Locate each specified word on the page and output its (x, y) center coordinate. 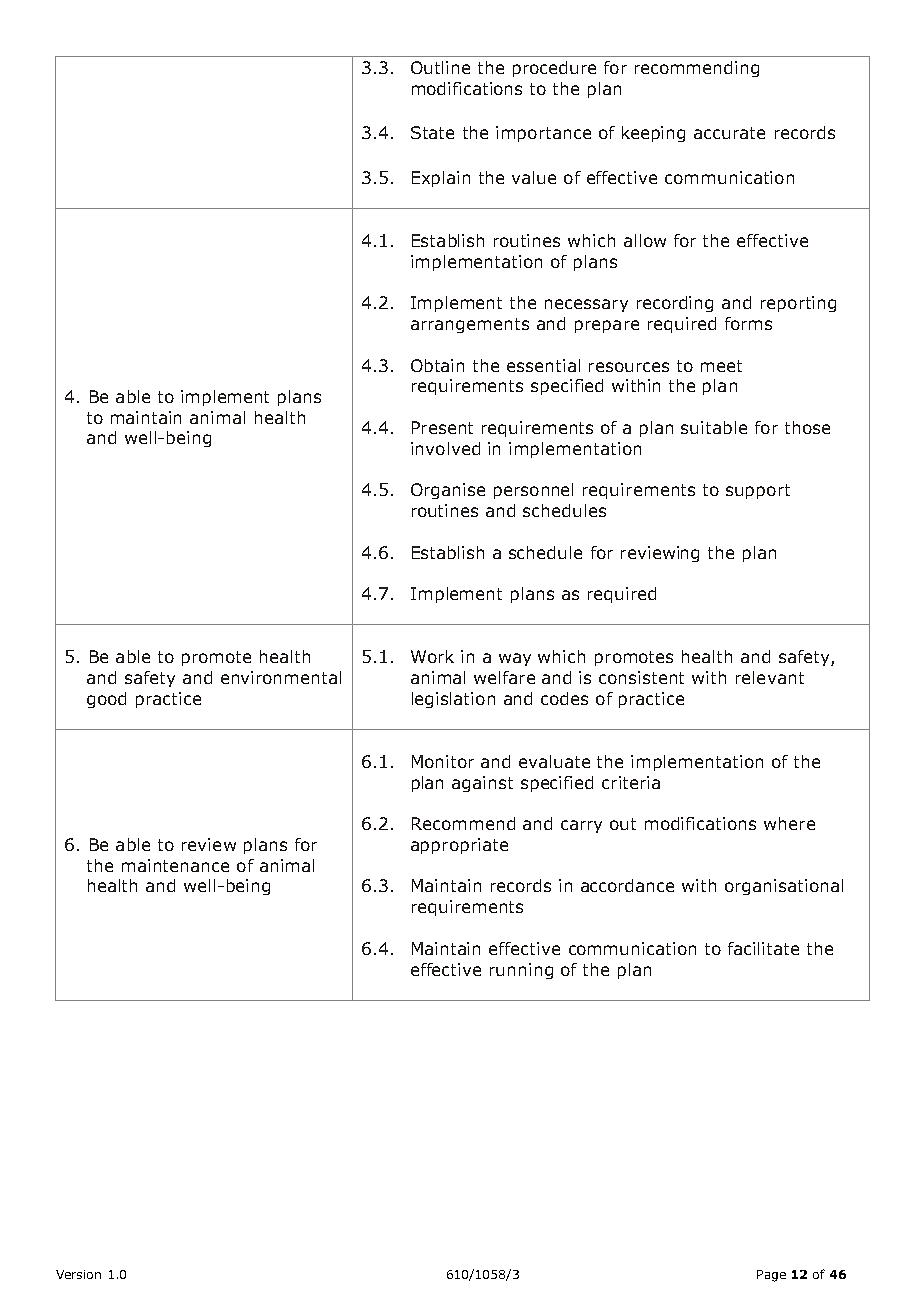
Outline (440, 67)
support (758, 491)
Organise (448, 491)
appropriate (459, 846)
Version (78, 1274)
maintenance (175, 865)
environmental (281, 677)
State (432, 132)
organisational (784, 887)
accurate (729, 133)
